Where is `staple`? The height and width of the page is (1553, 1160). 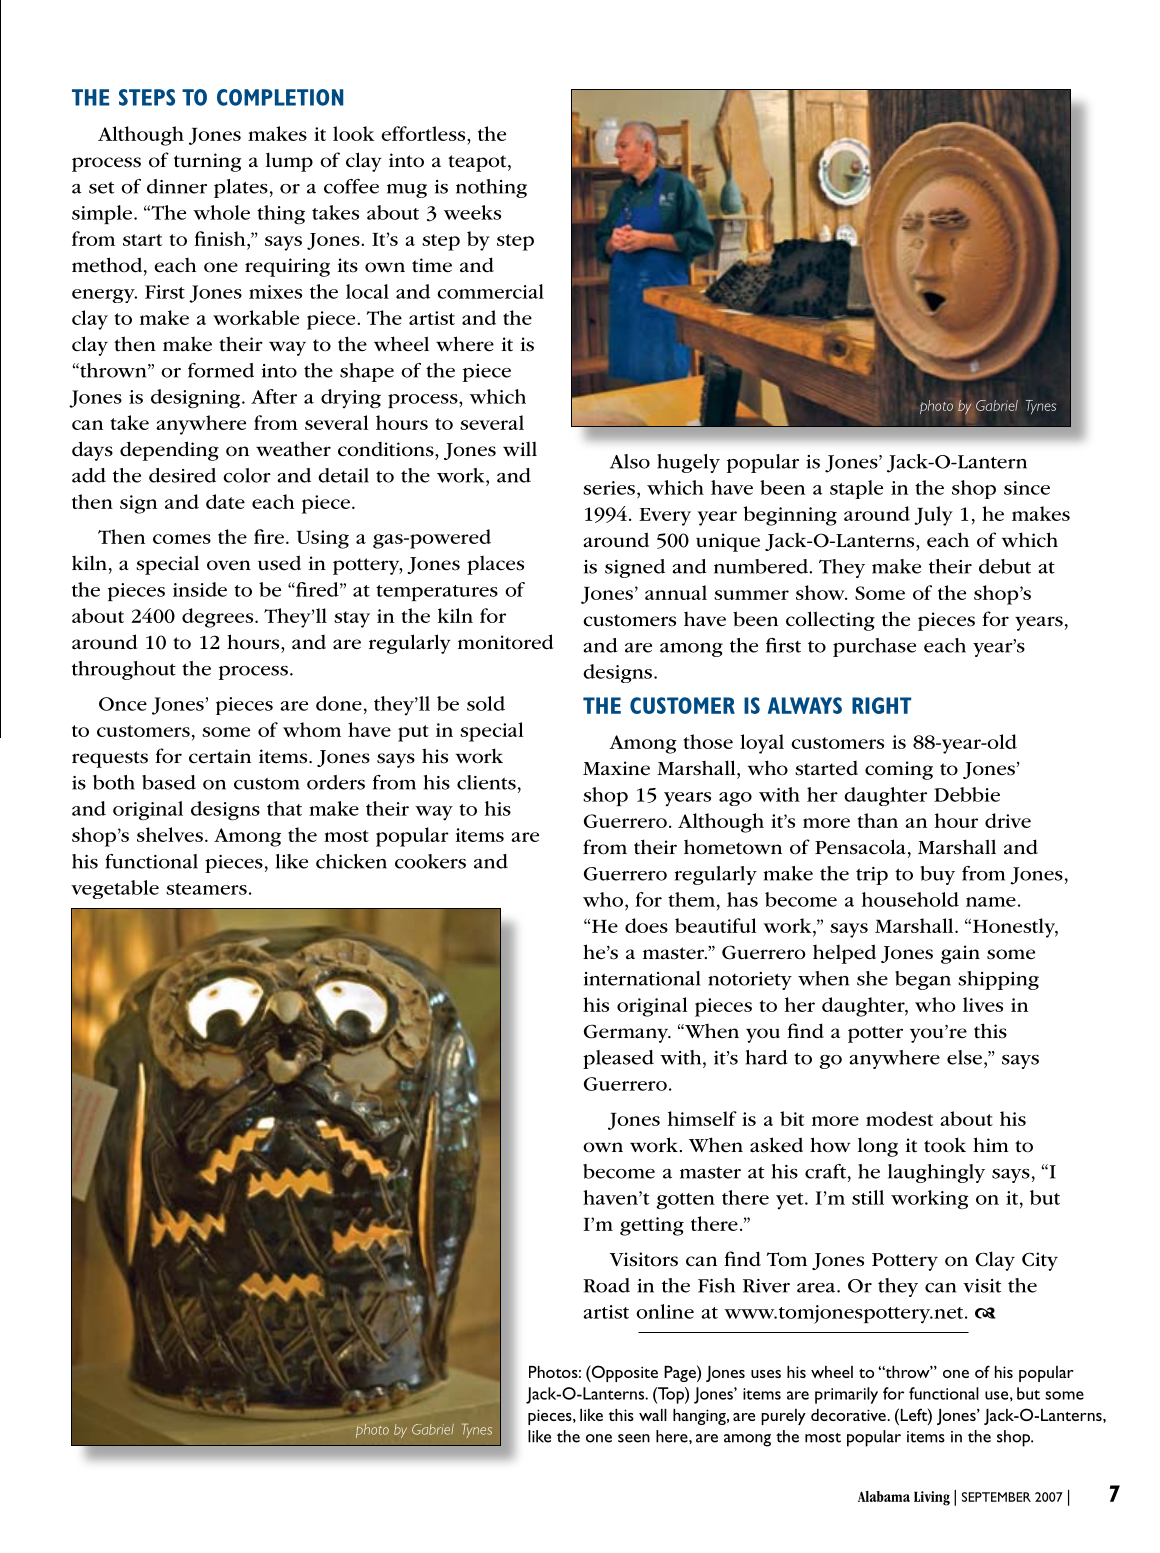 staple is located at coordinates (856, 489).
